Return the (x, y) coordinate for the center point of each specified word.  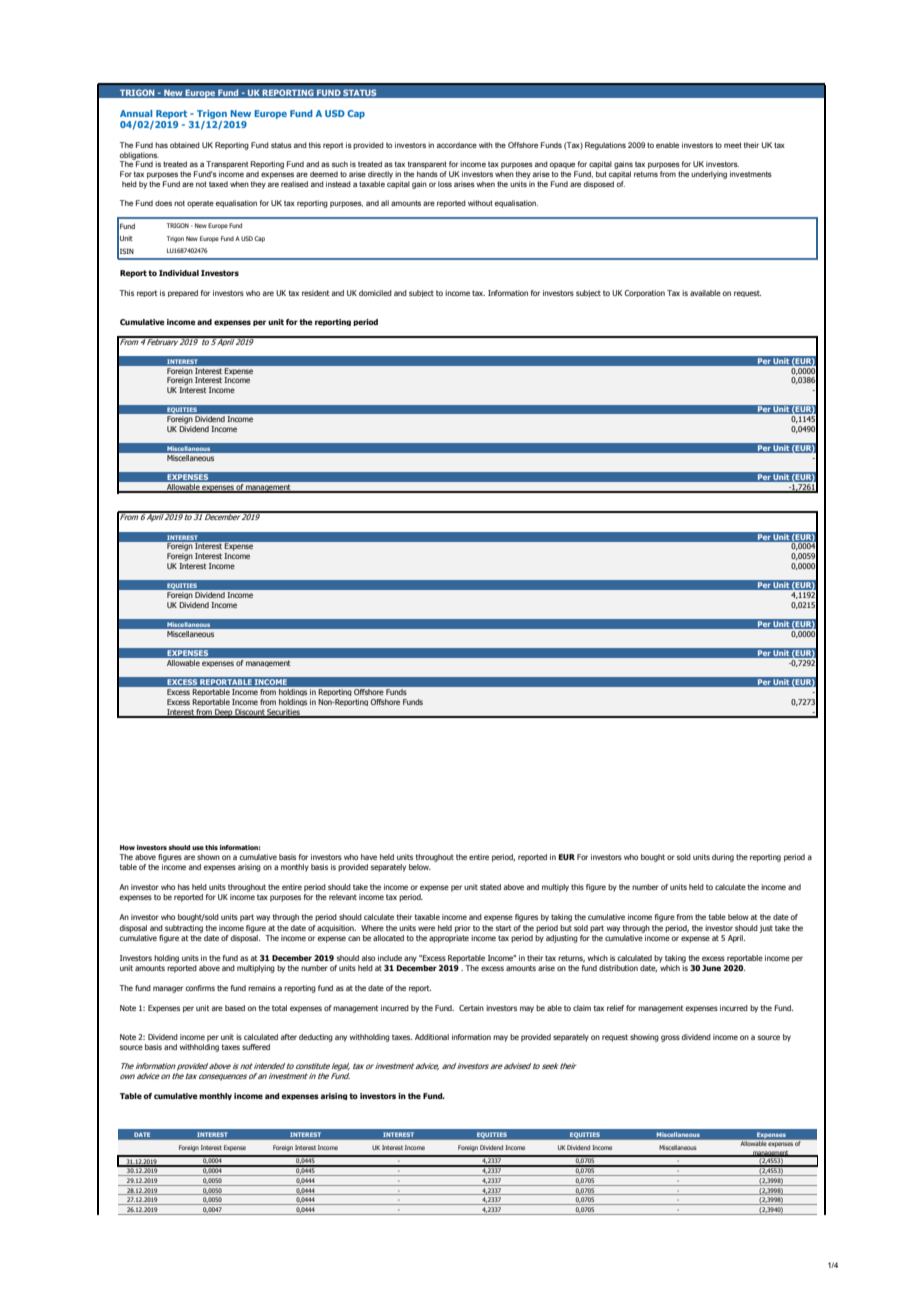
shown (208, 857)
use (198, 848)
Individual (179, 273)
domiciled (375, 293)
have (369, 857)
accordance (457, 145)
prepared (183, 293)
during (723, 858)
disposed (599, 185)
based (235, 1008)
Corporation (645, 293)
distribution (618, 968)
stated (490, 887)
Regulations (605, 146)
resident (316, 293)
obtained (185, 145)
